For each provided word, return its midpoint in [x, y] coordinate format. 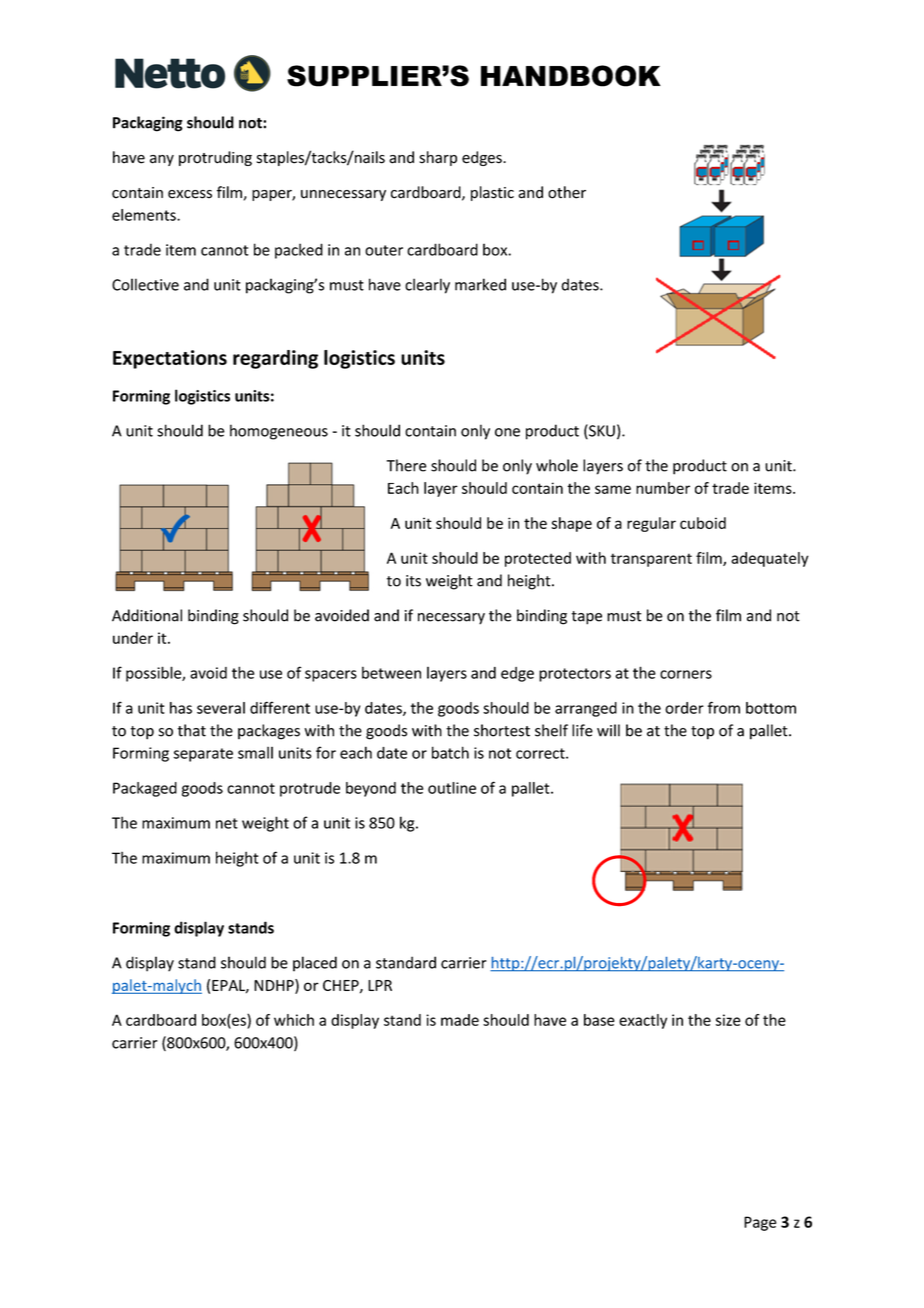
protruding [215, 158]
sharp [438, 158]
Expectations [170, 359]
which [294, 1020]
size [728, 1020]
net [227, 823]
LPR [380, 985]
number [663, 488]
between [391, 672]
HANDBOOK [571, 76]
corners [686, 674]
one [507, 432]
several [221, 708]
